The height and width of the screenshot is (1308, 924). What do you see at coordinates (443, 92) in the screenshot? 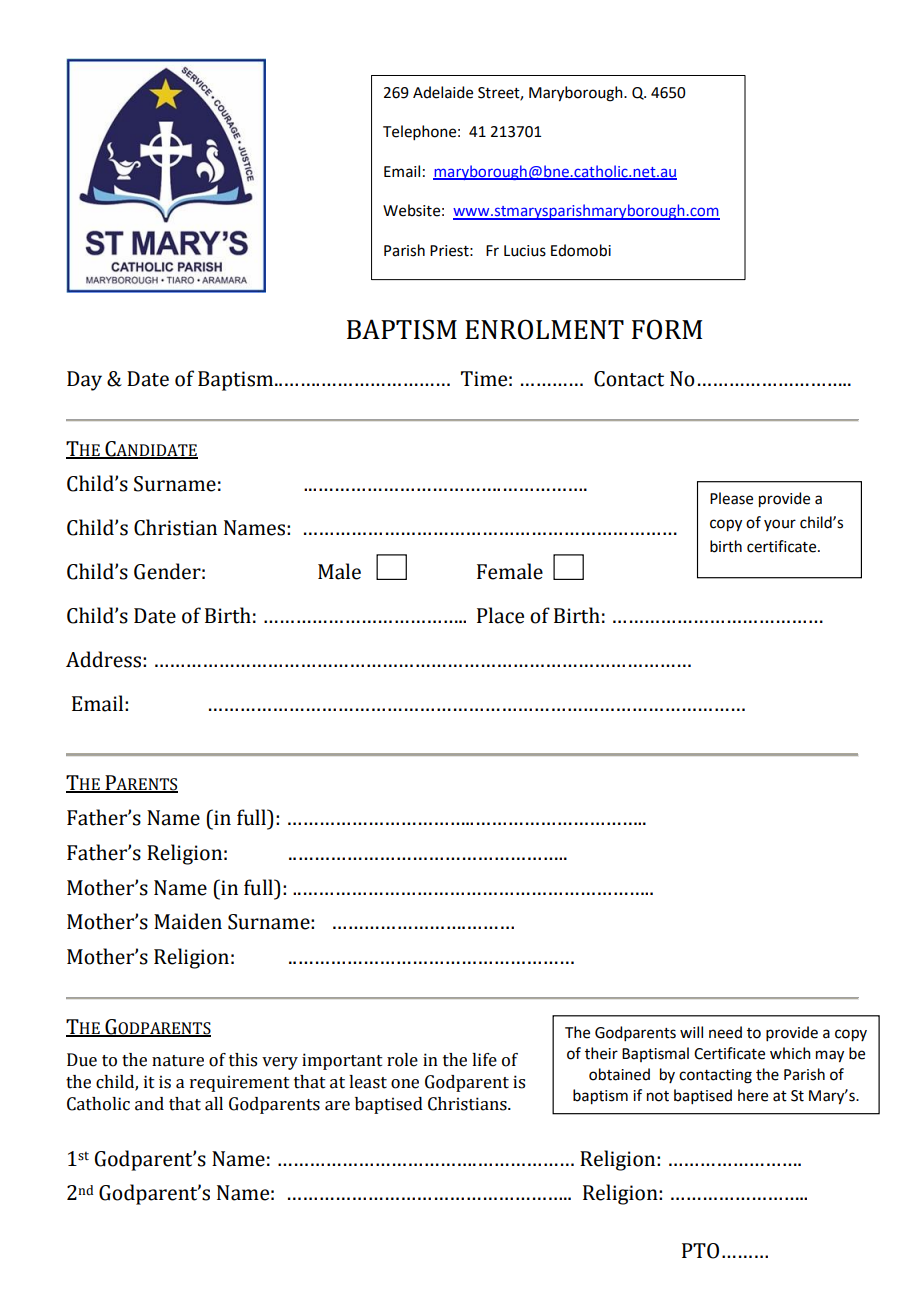
I see `Adelaide` at bounding box center [443, 92].
